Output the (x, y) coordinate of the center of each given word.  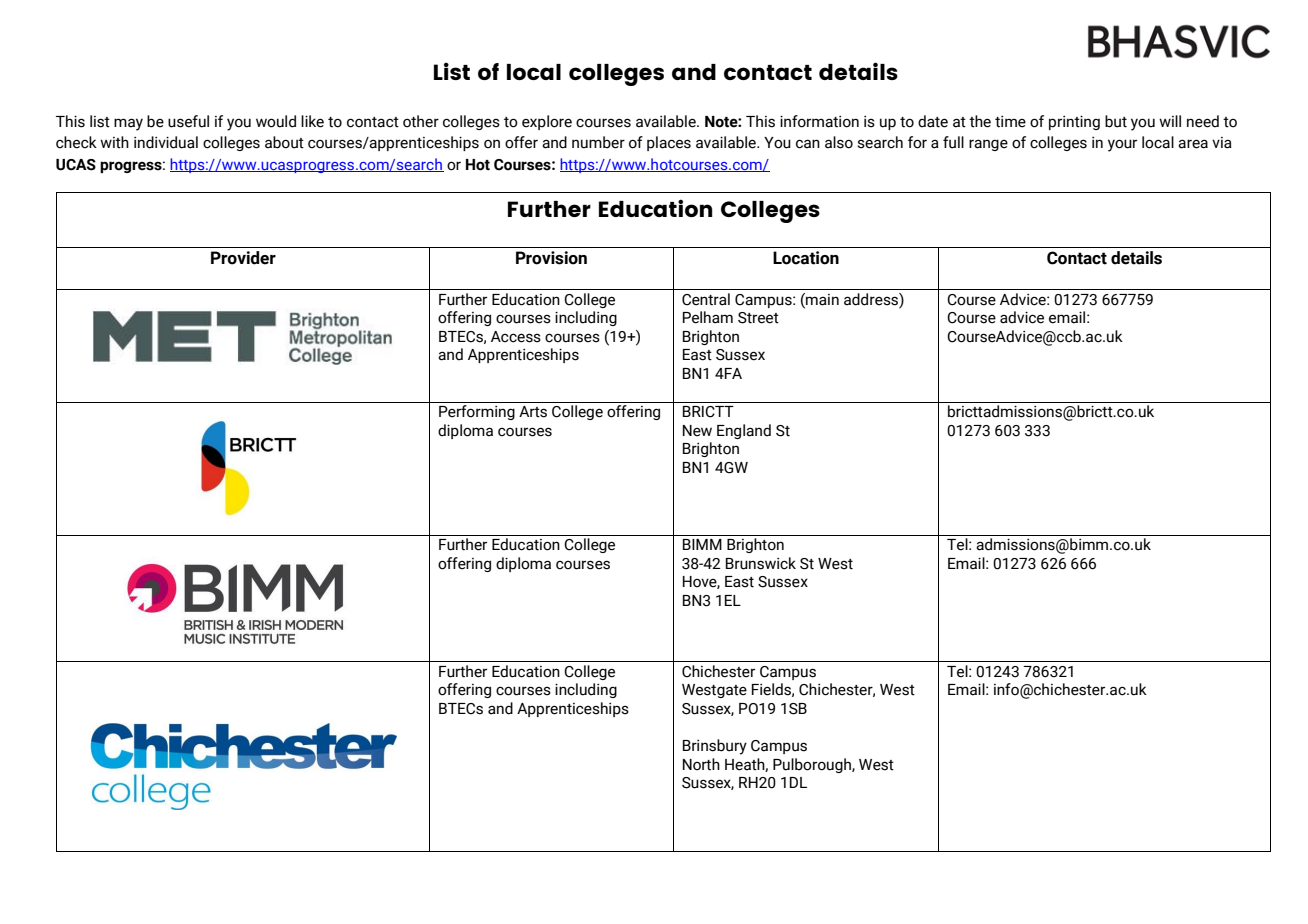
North (701, 764)
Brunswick (761, 563)
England (744, 431)
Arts (533, 412)
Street (758, 318)
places (669, 143)
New (697, 431)
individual (166, 142)
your (1122, 145)
